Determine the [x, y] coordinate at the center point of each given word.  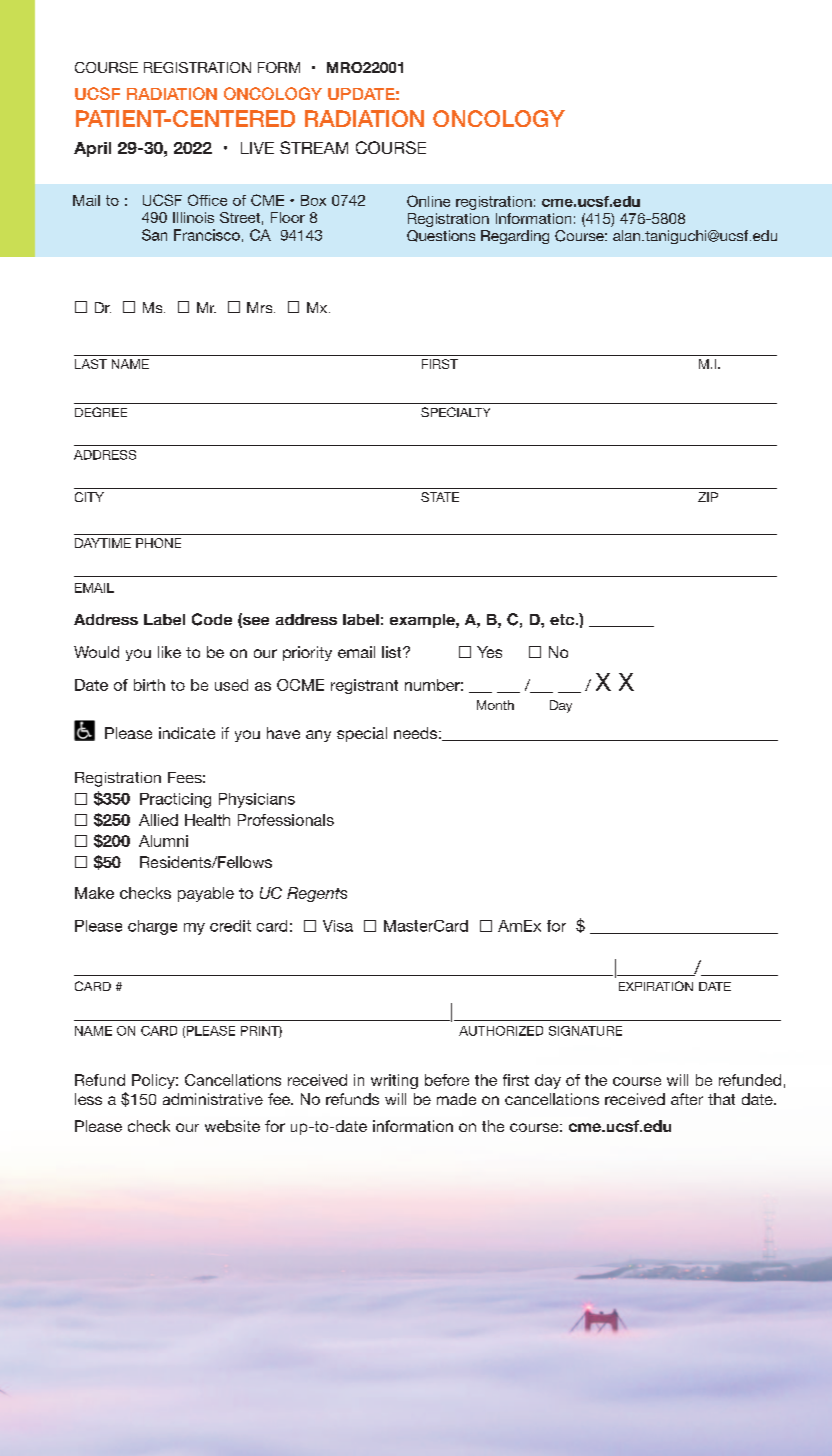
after [687, 1099]
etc [563, 619]
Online [428, 201]
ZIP [708, 497]
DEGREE [101, 412]
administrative [213, 1099]
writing [394, 1081]
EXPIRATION [656, 986]
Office [207, 200]
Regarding [515, 237]
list [393, 652]
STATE [440, 497]
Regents [317, 894]
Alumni [163, 841]
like [169, 652]
